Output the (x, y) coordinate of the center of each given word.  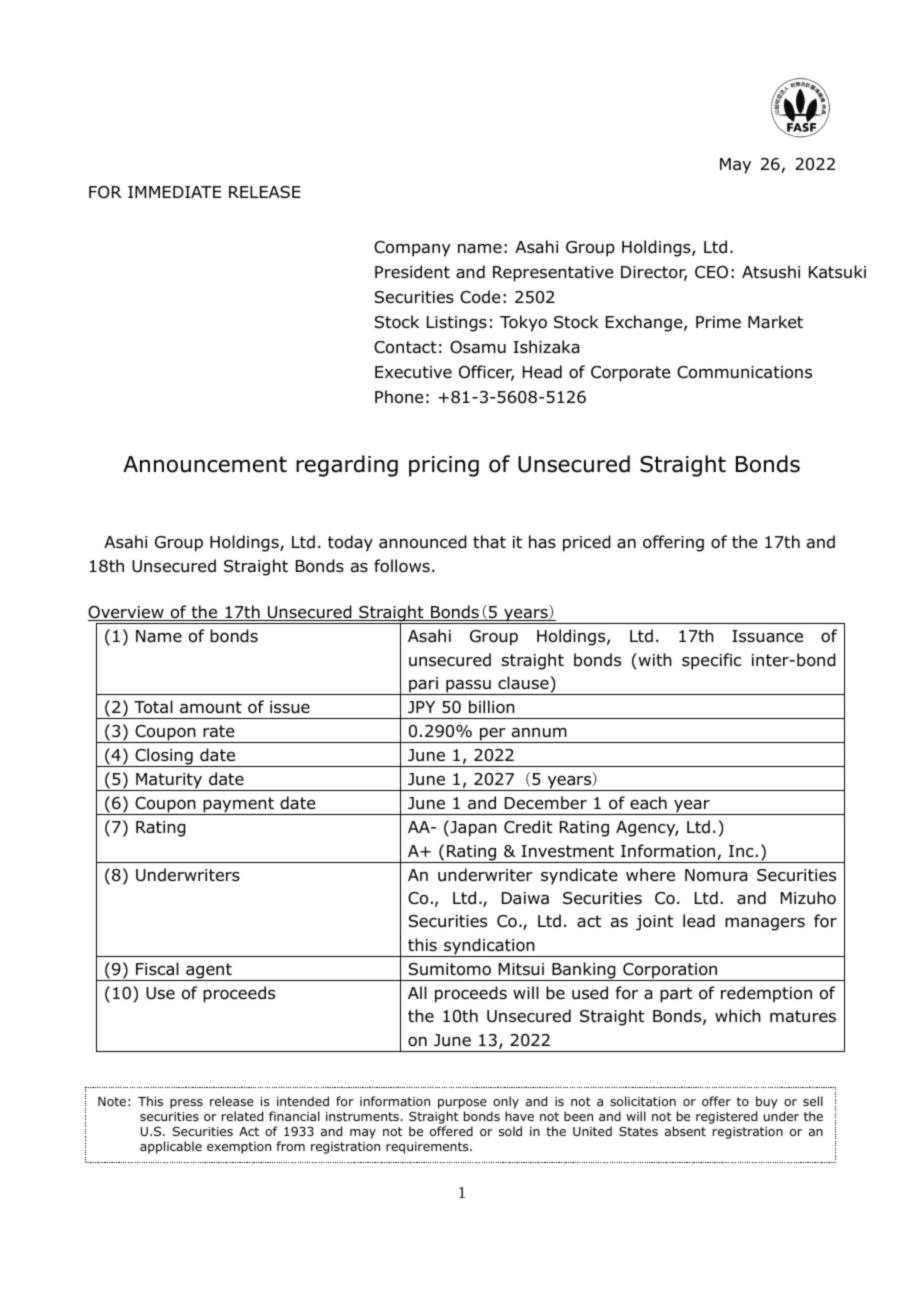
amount (211, 707)
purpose (462, 1104)
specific (711, 661)
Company (412, 249)
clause (524, 683)
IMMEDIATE (174, 192)
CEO (711, 272)
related (242, 1116)
